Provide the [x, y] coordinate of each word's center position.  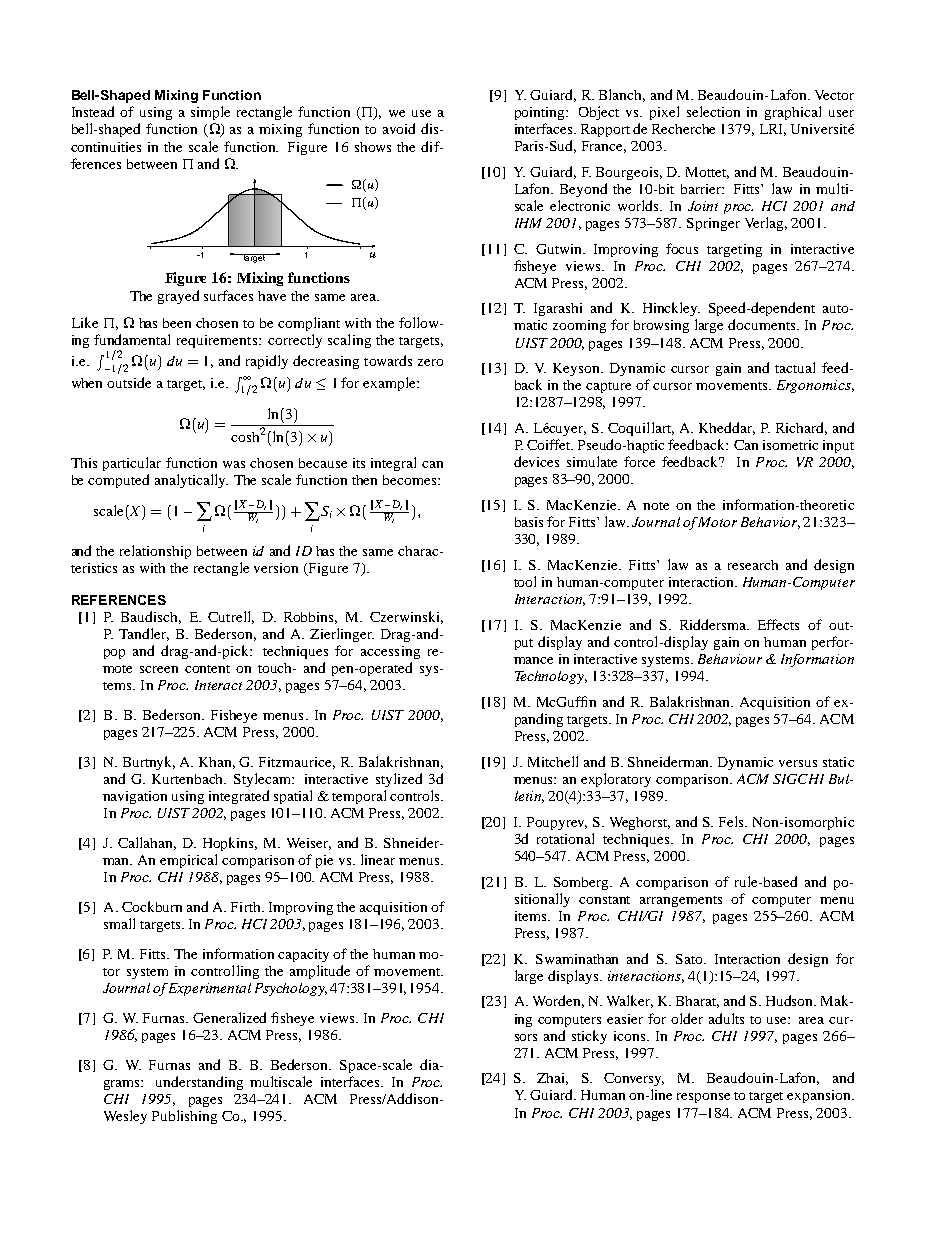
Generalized [229, 1017]
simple [210, 113]
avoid [399, 128]
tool [525, 581]
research [753, 565]
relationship [155, 552]
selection [713, 111]
